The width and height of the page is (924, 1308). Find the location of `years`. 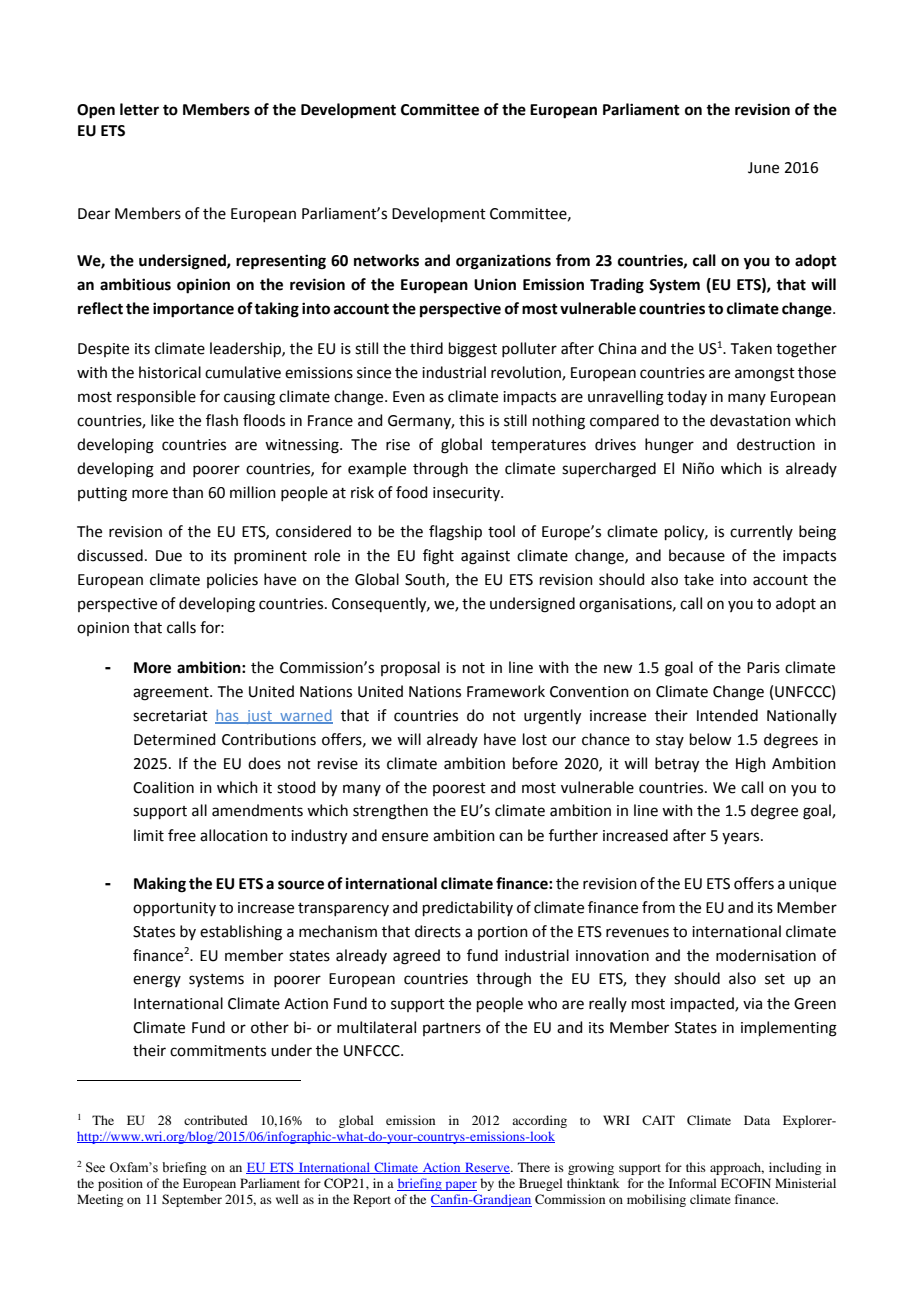

years is located at coordinates (740, 838).
